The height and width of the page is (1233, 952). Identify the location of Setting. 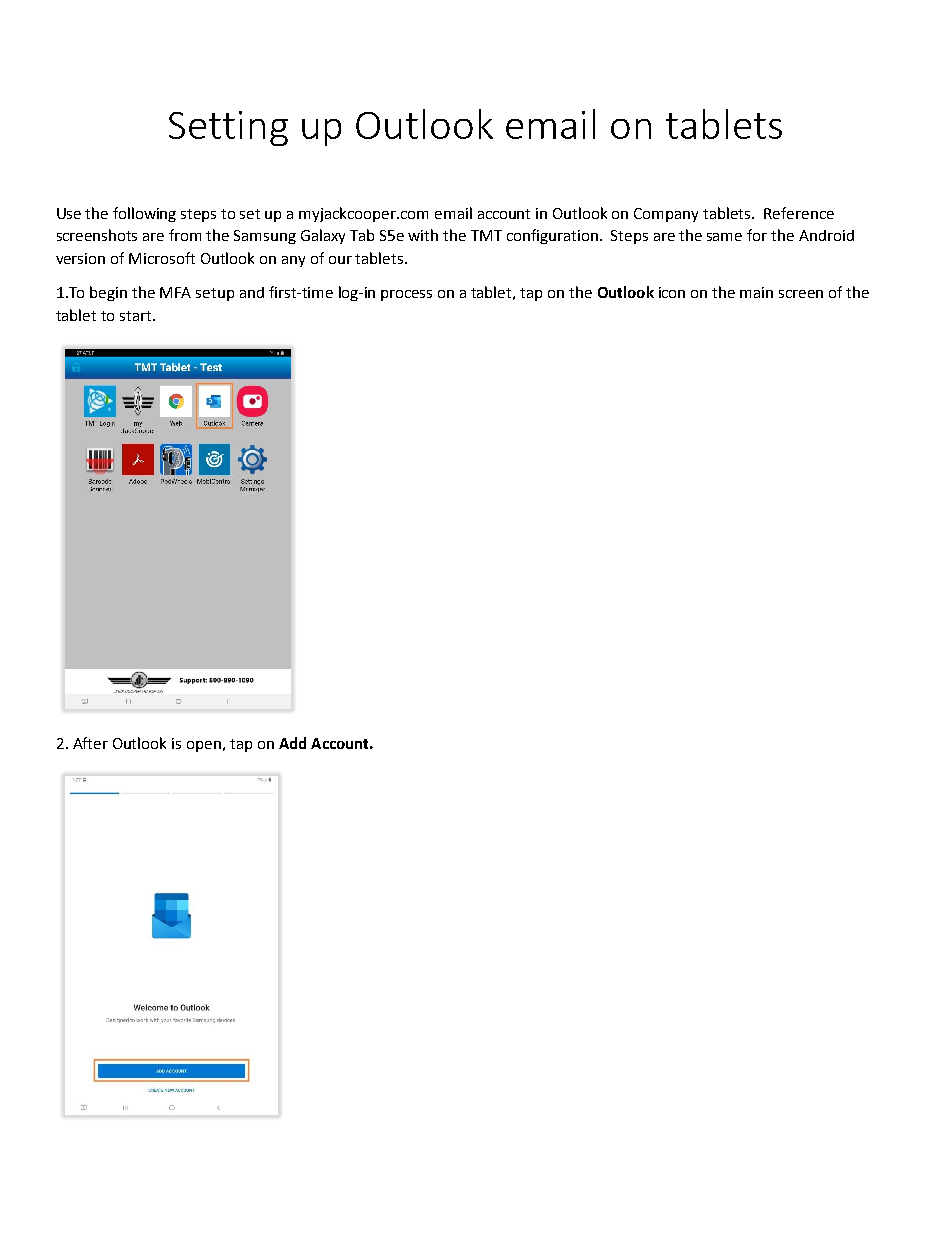
(228, 128).
